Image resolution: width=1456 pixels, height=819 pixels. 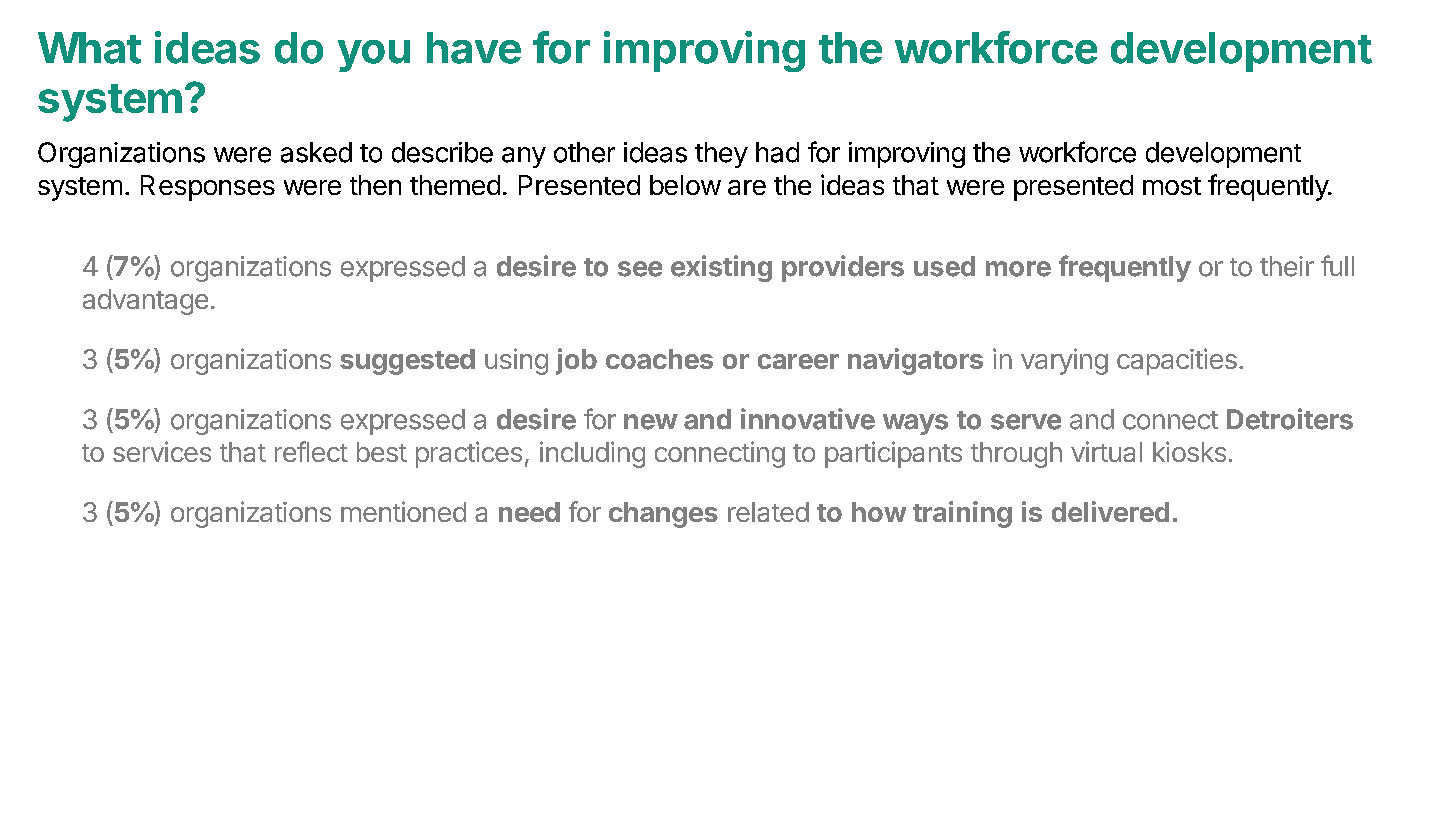 I want to click on mentioned, so click(x=403, y=511).
